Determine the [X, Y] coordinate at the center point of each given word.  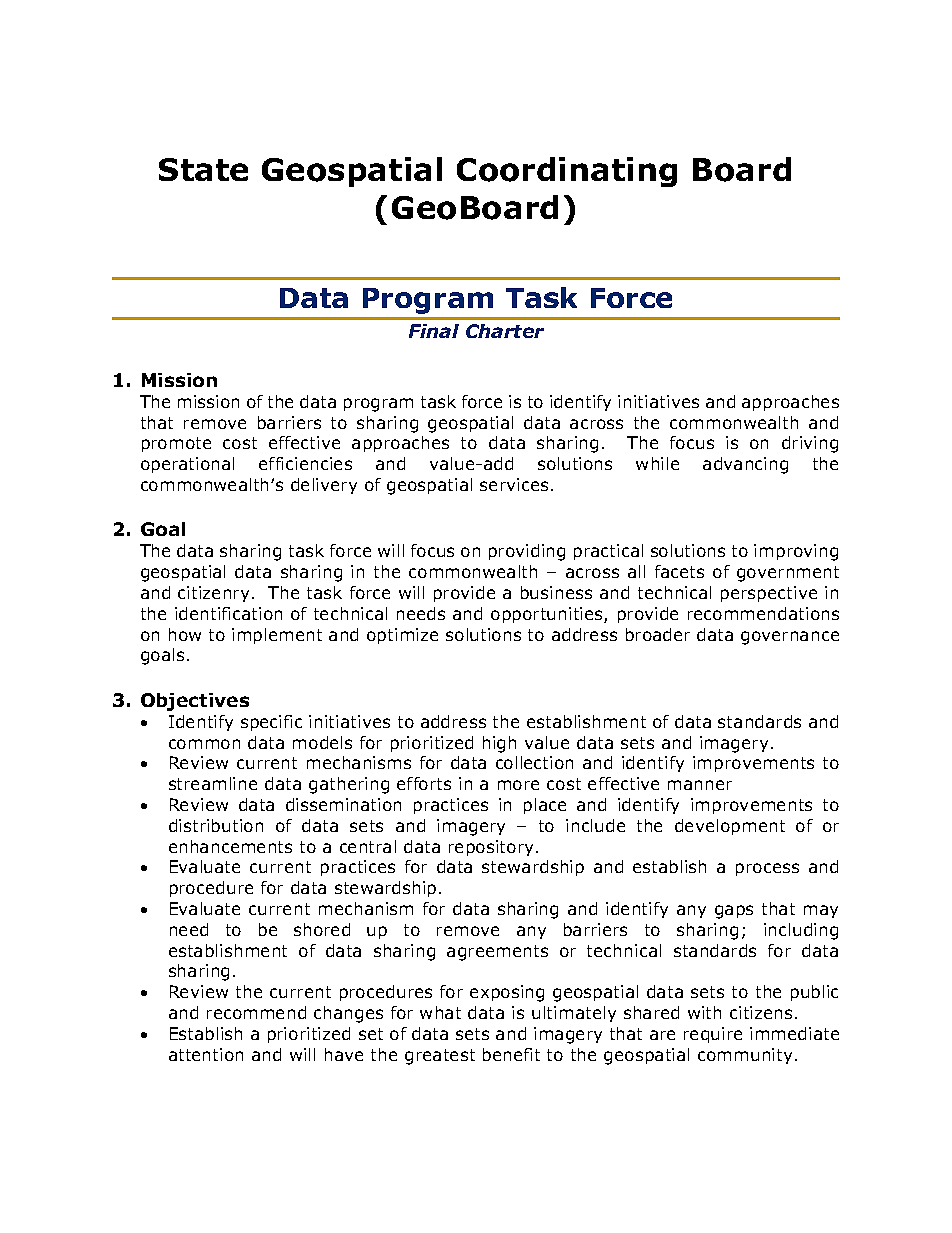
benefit [511, 1054]
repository [493, 848]
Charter [505, 331]
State [203, 169]
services [514, 484]
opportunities [548, 615]
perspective [769, 594]
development [730, 827]
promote [176, 444]
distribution [216, 825]
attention [206, 1054]
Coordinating [567, 172]
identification [228, 613]
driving [810, 444]
